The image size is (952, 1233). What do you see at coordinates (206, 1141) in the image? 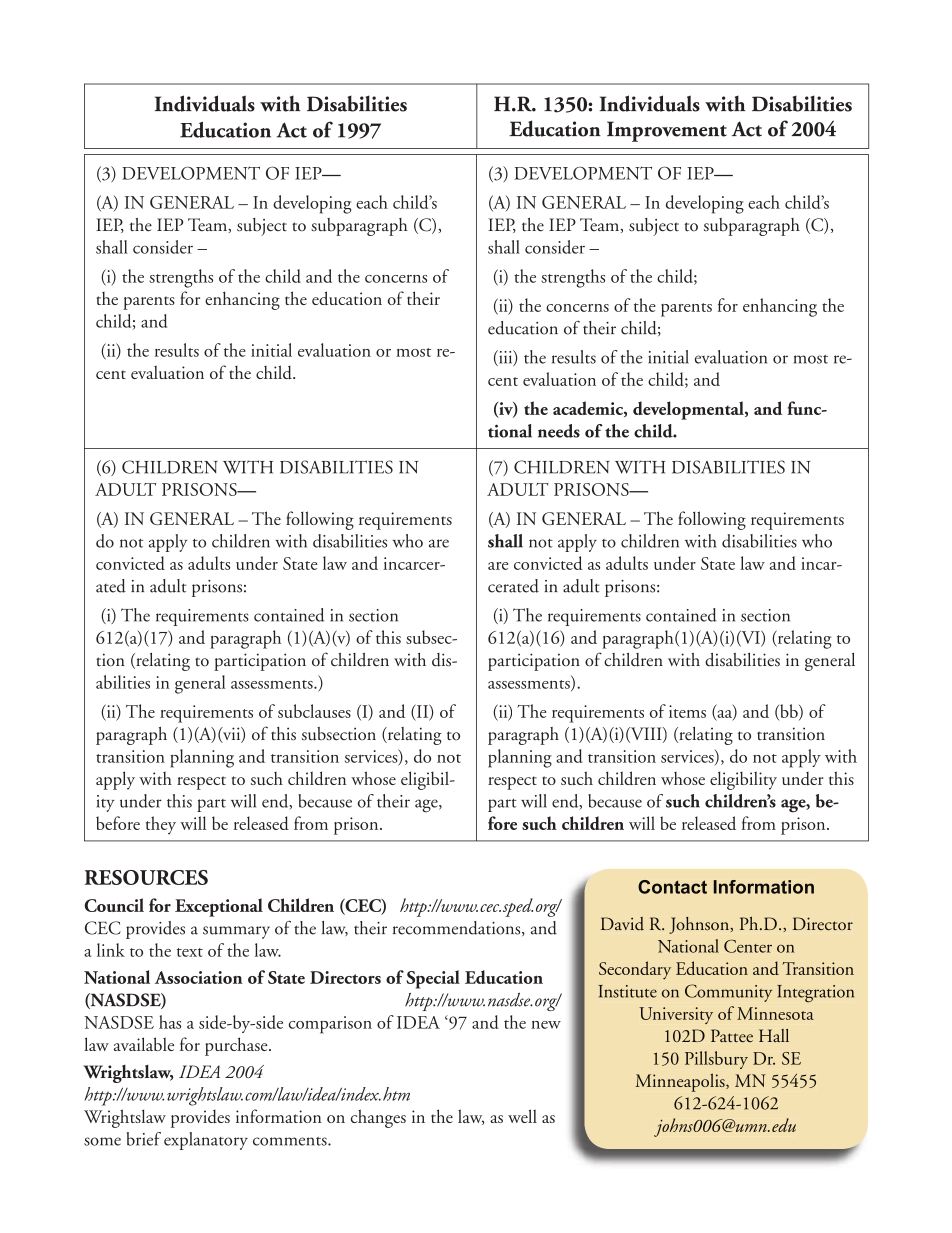
I see `explanatory` at bounding box center [206, 1141].
